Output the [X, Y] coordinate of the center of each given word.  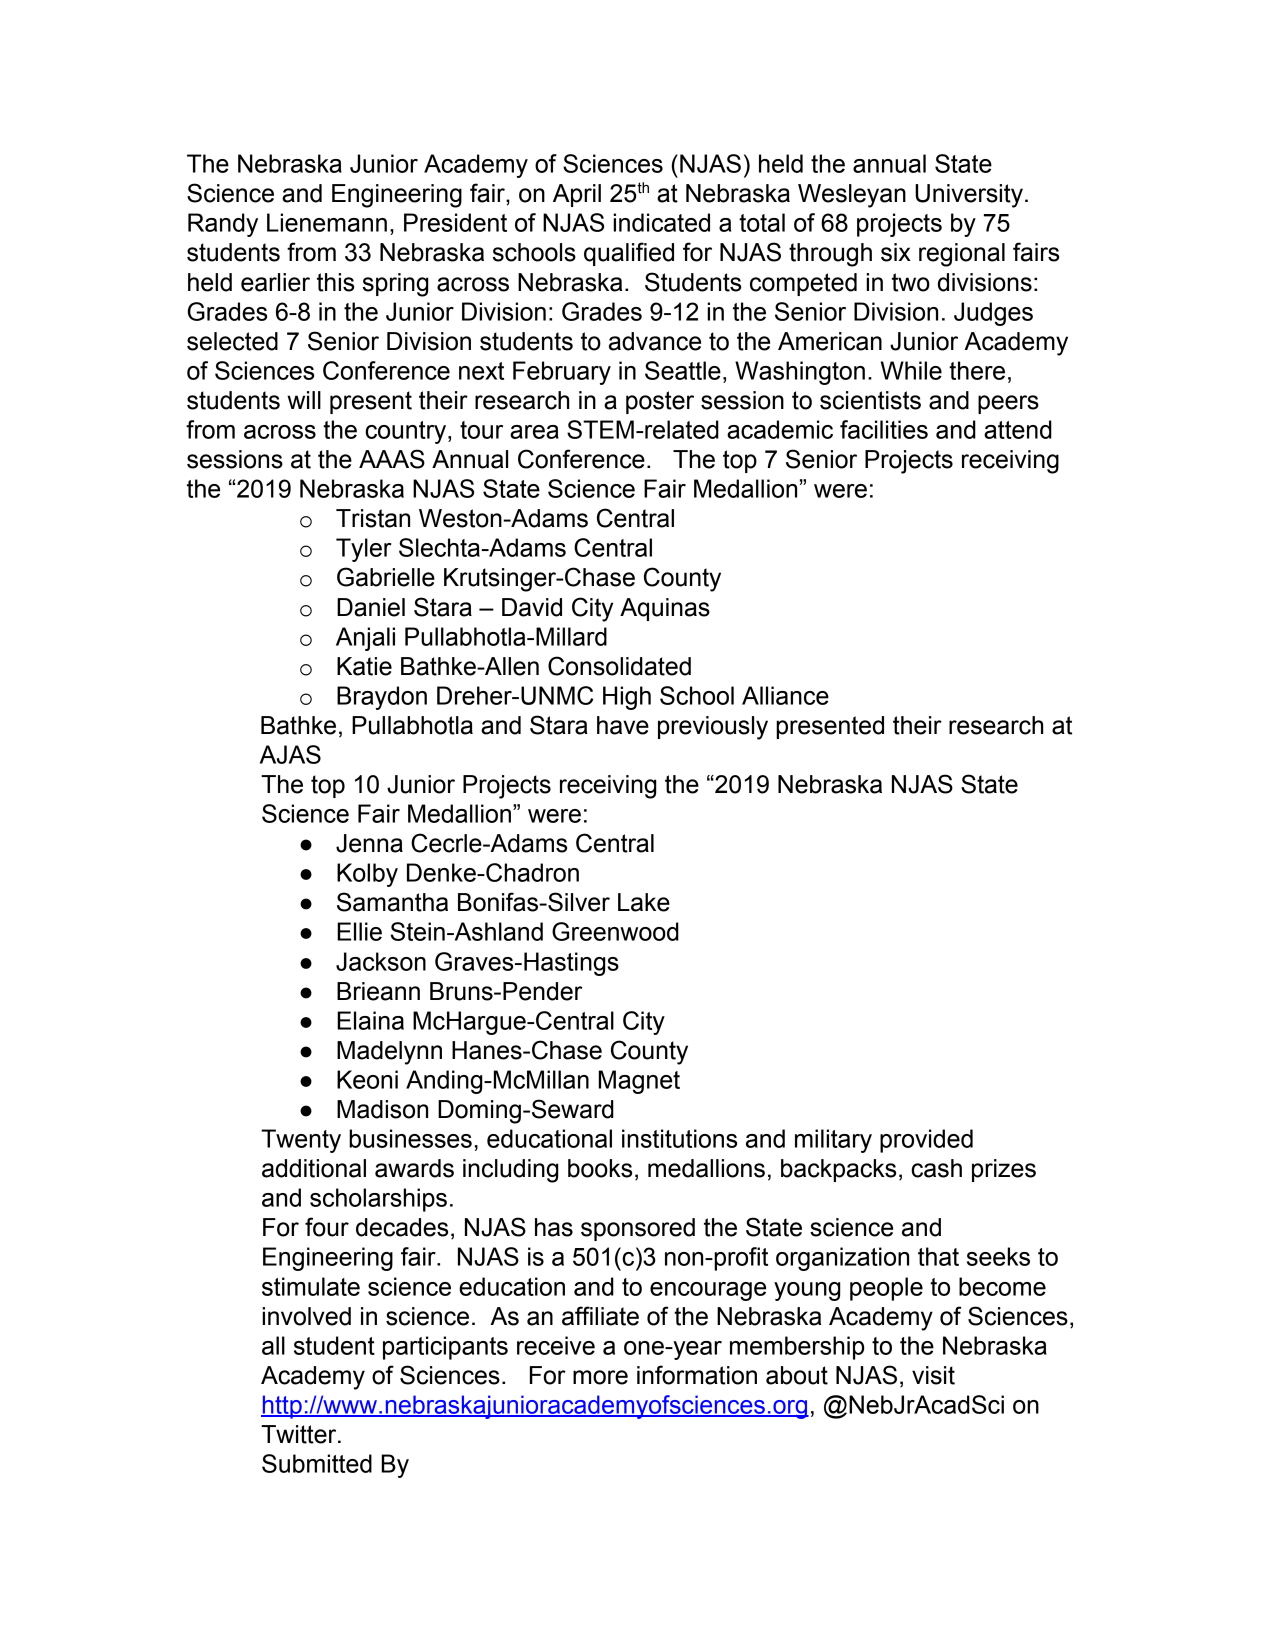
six [896, 252]
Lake [644, 902]
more [600, 1377]
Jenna [369, 843]
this [335, 282]
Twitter [300, 1434]
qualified [629, 254]
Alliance [785, 695]
